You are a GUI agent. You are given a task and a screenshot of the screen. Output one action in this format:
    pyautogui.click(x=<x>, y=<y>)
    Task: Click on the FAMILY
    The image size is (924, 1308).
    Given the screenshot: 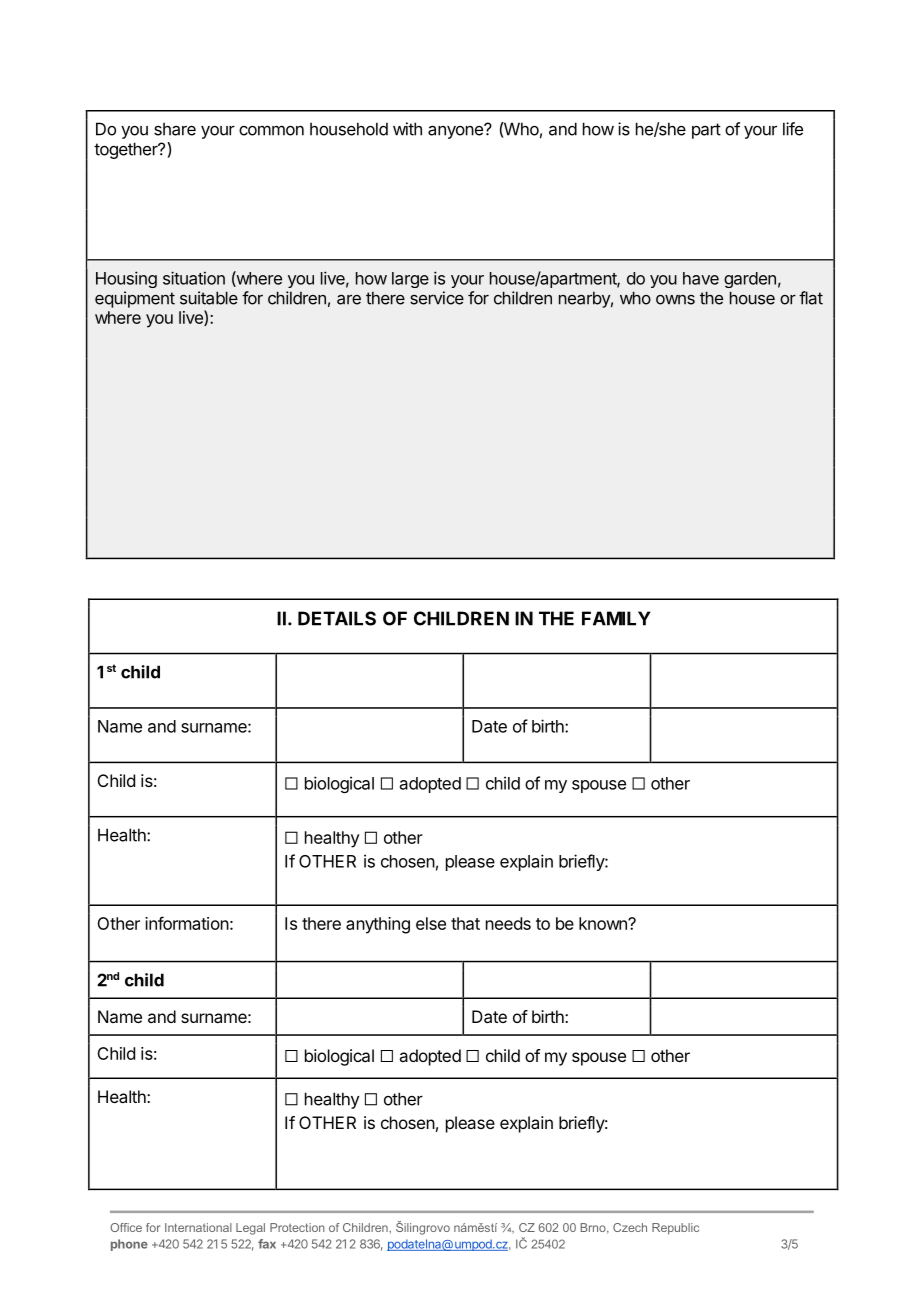 What is the action you would take?
    pyautogui.click(x=616, y=618)
